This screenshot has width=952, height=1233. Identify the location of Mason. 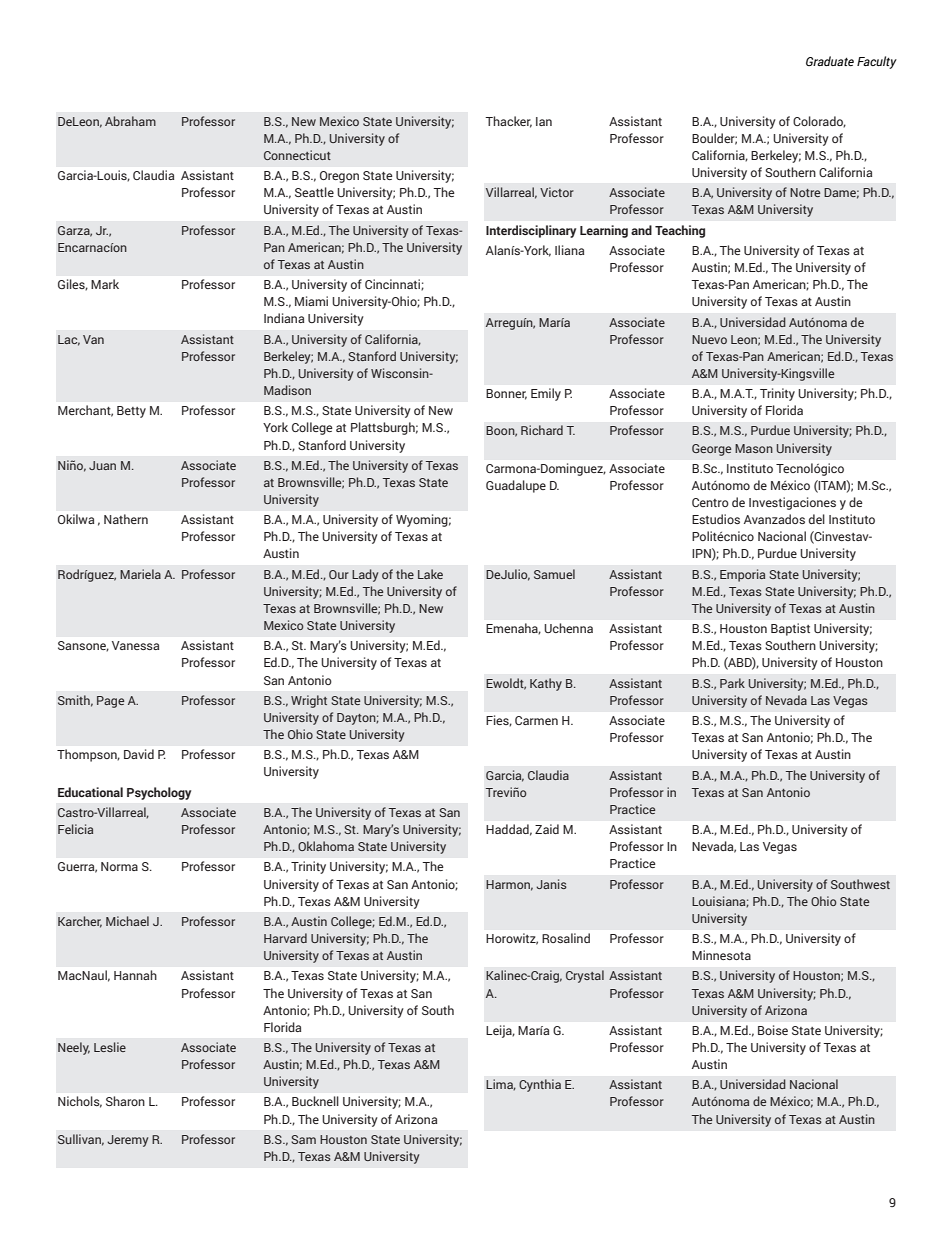
(754, 448).
